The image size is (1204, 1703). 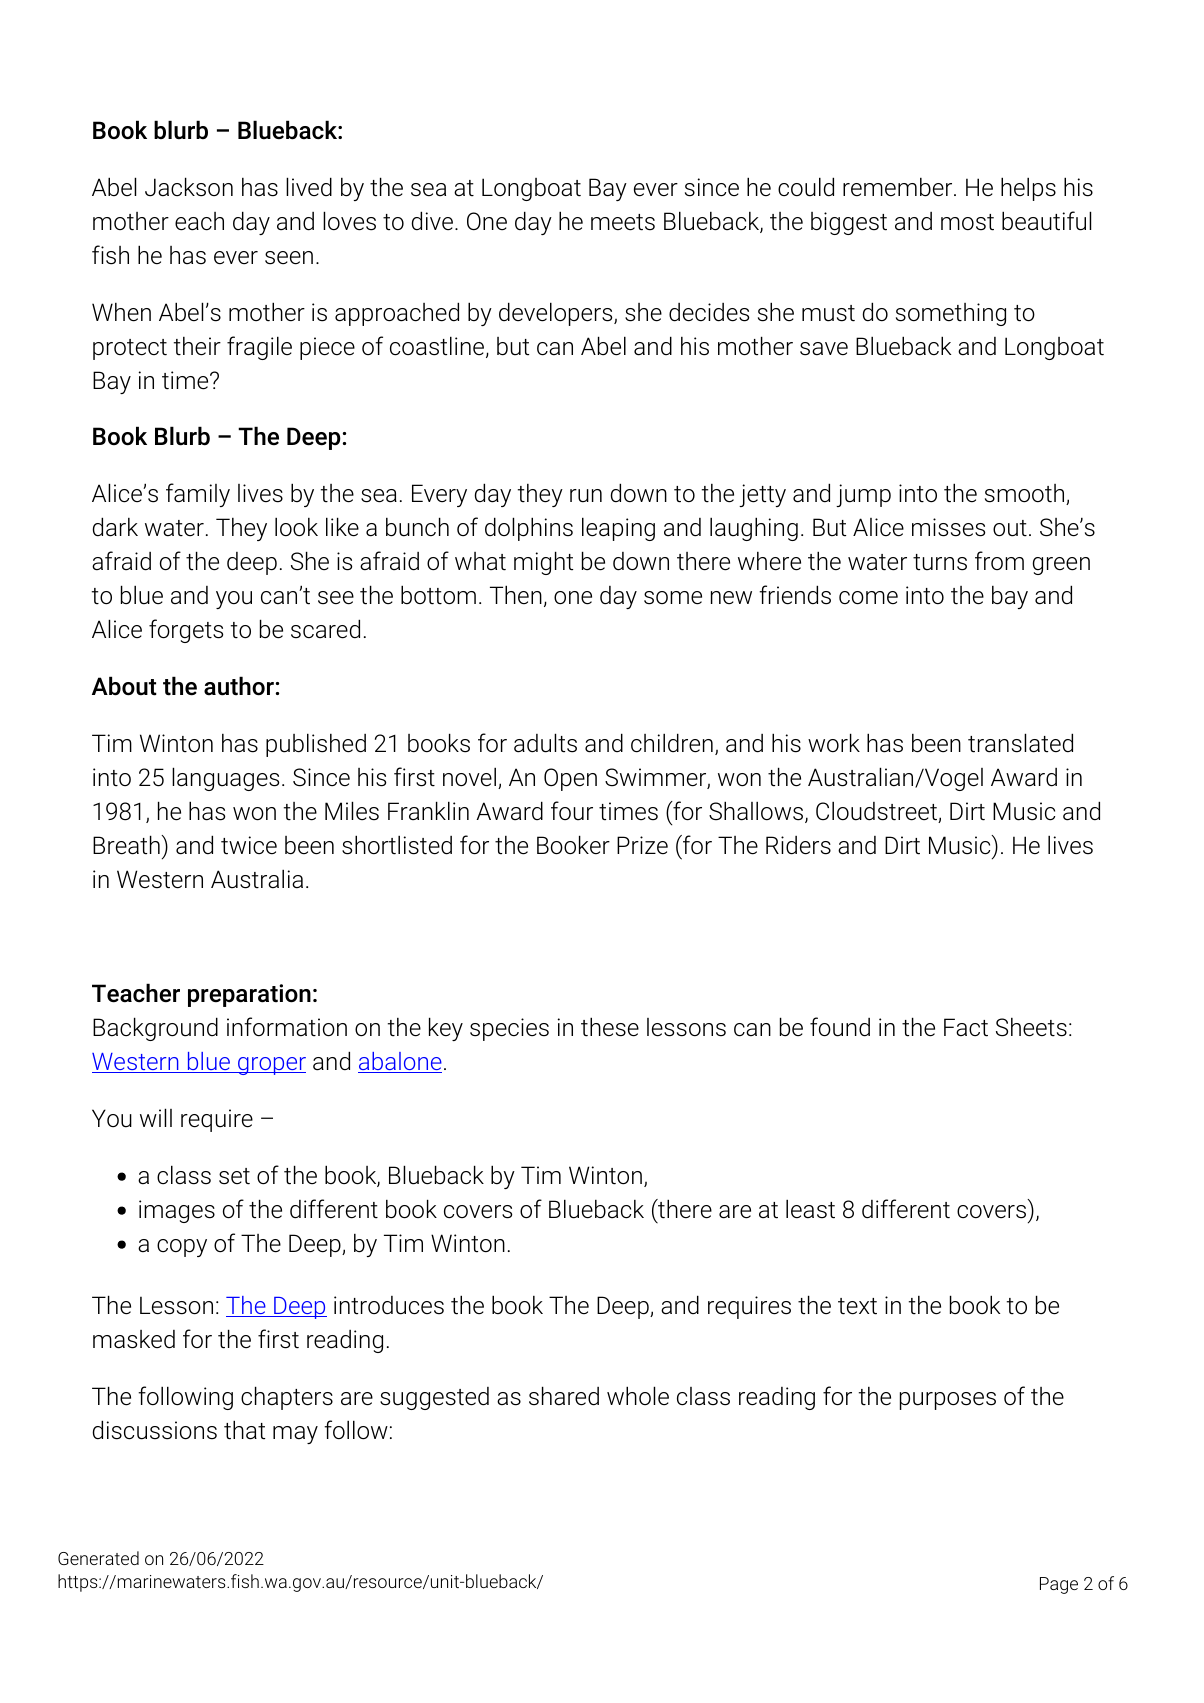 What do you see at coordinates (798, 845) in the document?
I see `Riders` at bounding box center [798, 845].
